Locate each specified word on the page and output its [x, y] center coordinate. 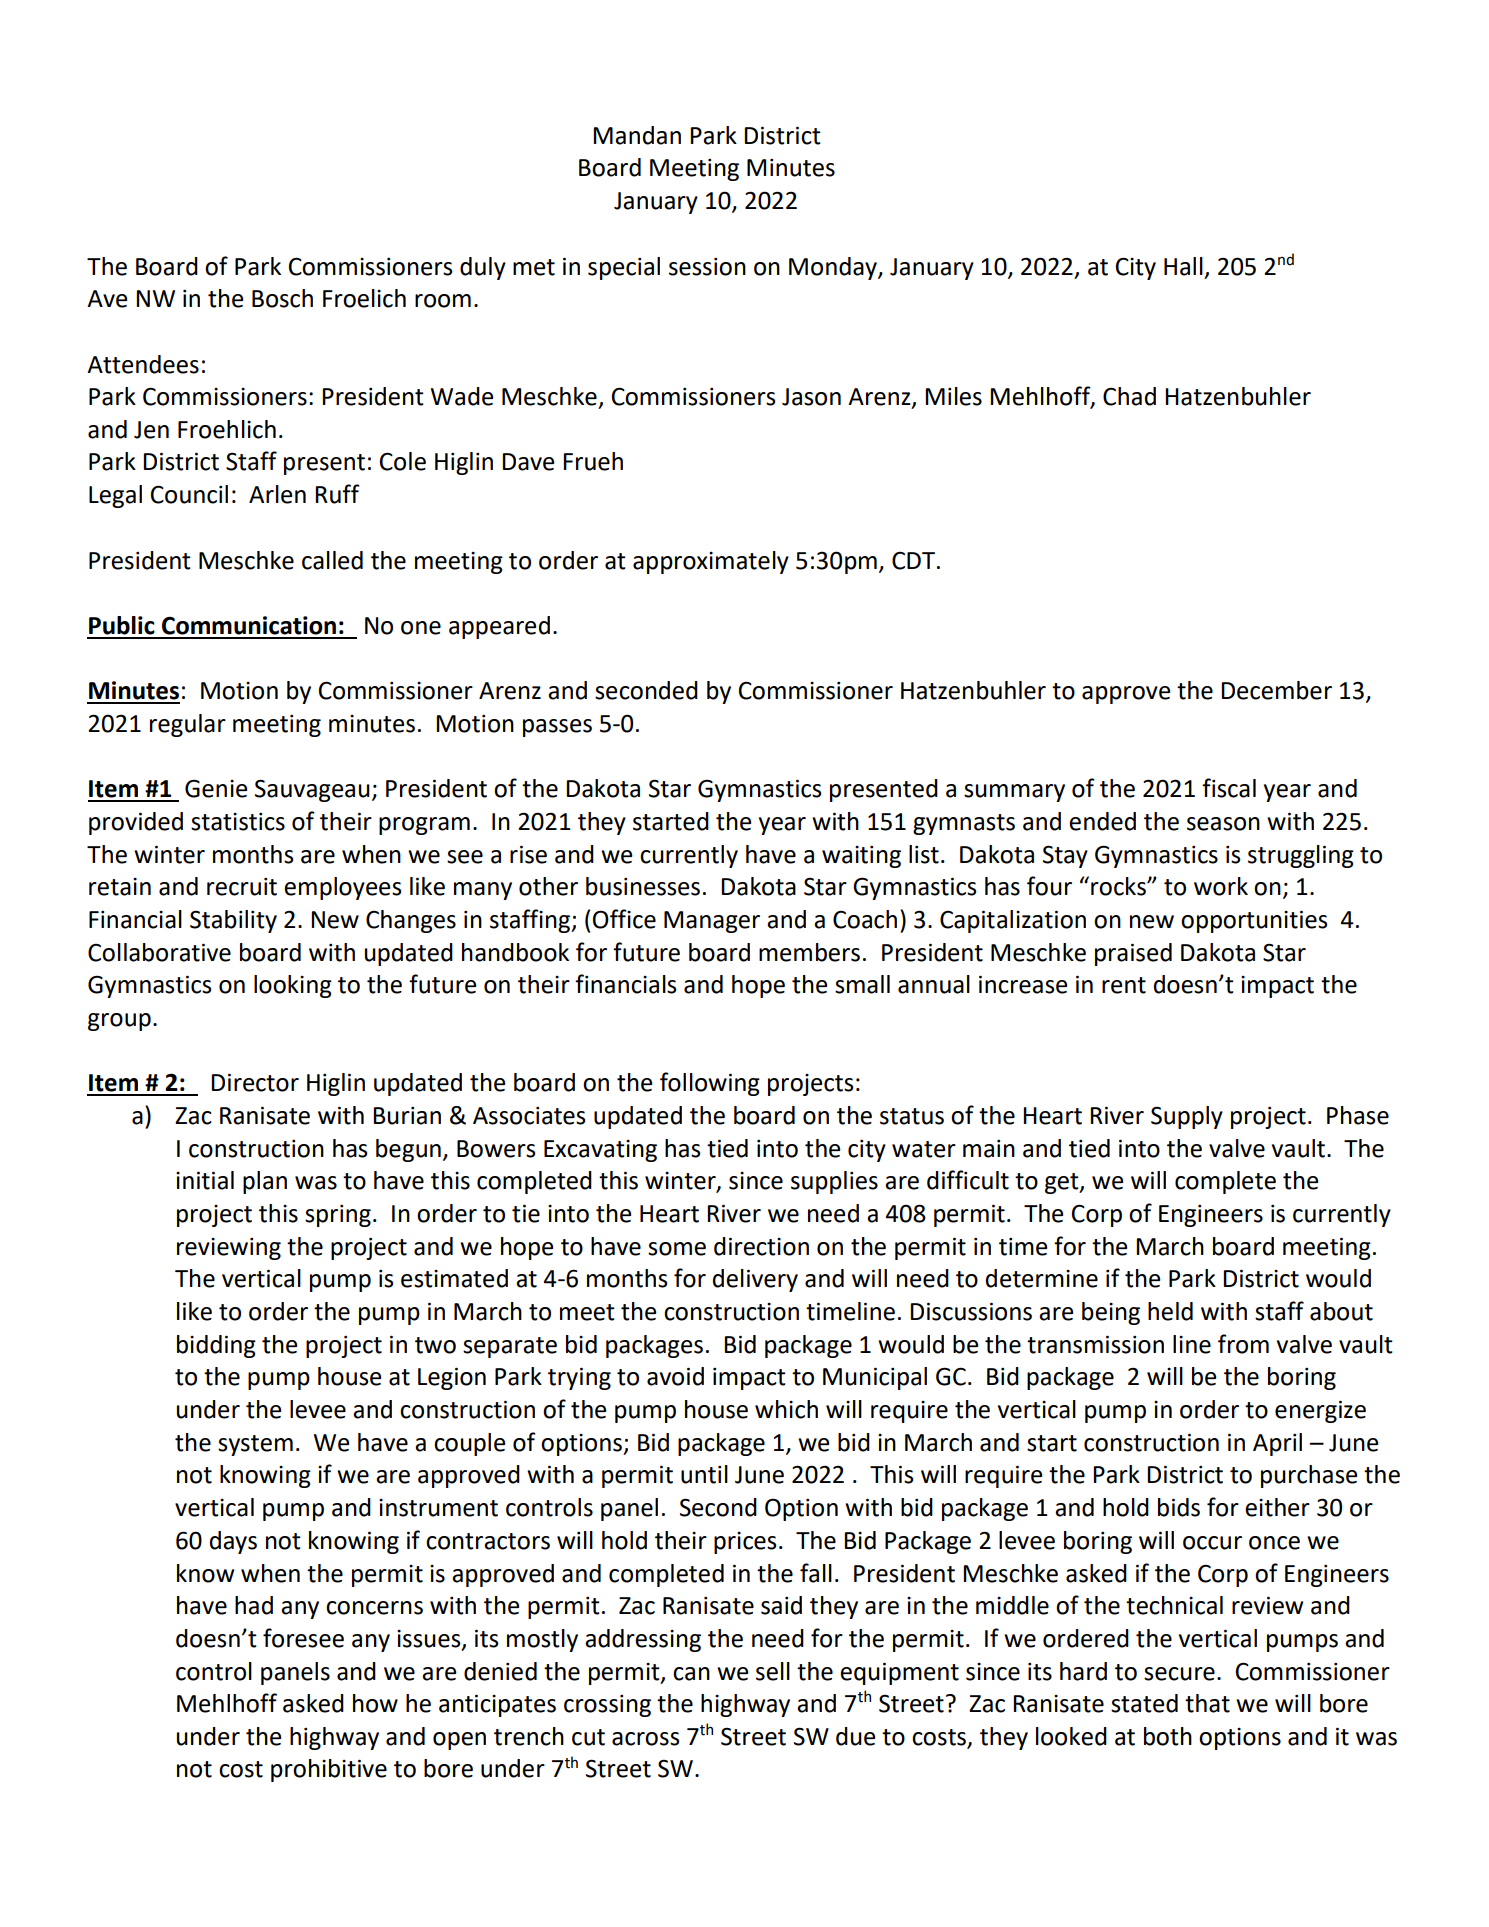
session [707, 267]
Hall [1183, 266]
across [645, 1739]
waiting [861, 857]
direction [761, 1246]
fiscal [1229, 788]
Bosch [282, 298]
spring [338, 1216]
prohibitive [329, 1770]
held [1170, 1311]
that [1207, 1703]
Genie [216, 788]
